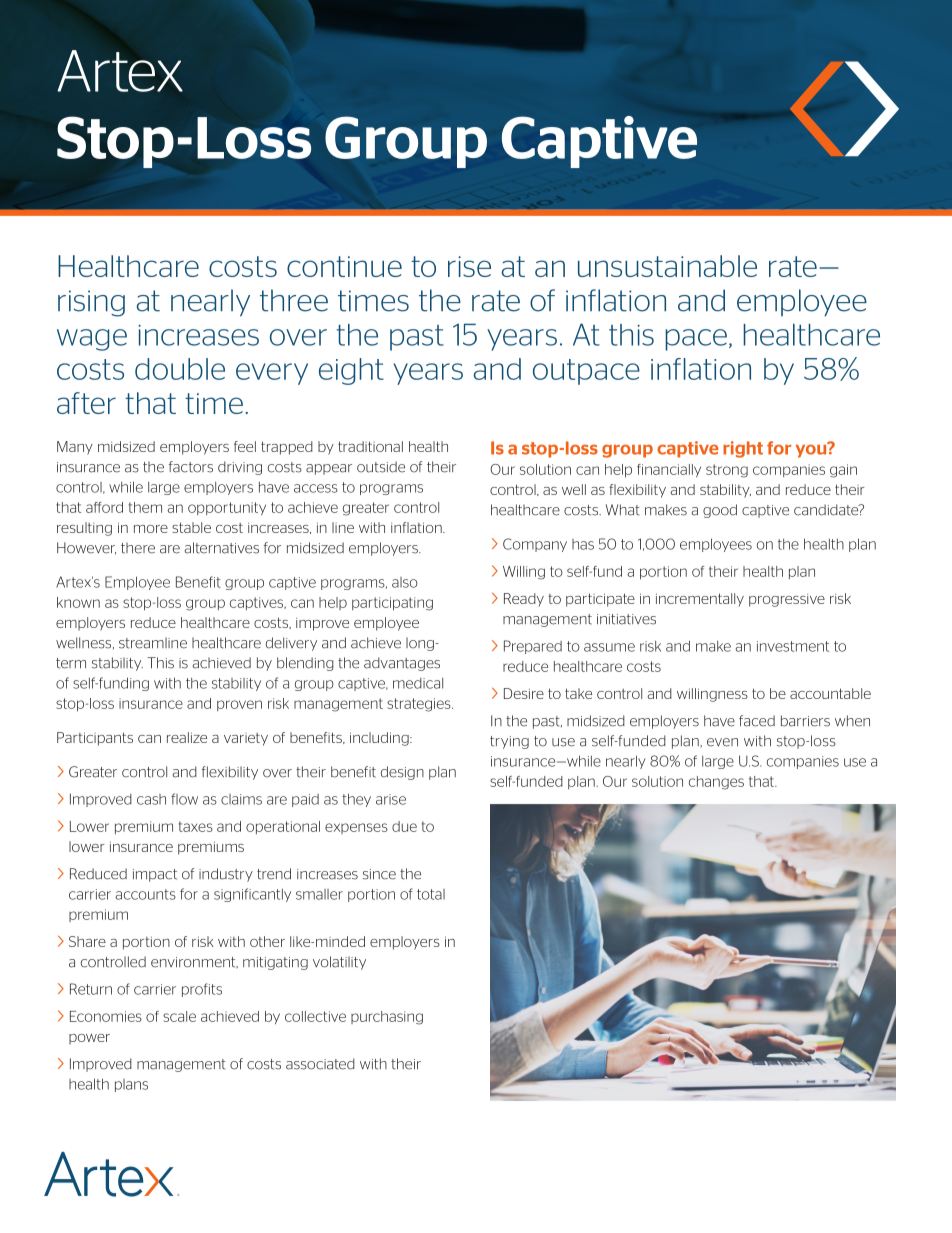  I want to click on medical, so click(418, 683).
